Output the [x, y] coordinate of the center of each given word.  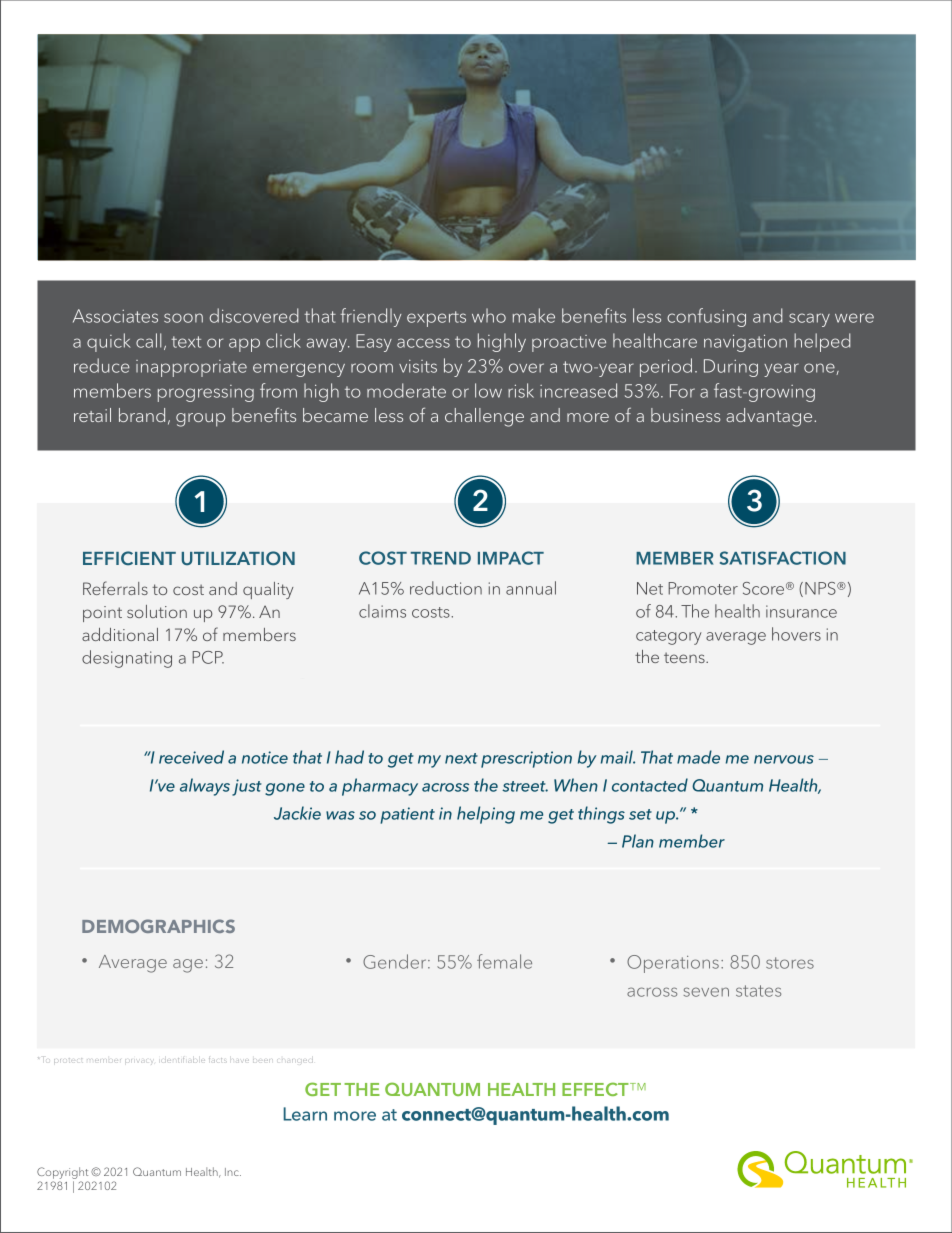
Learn [305, 1114]
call [148, 340]
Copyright [62, 1174]
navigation [745, 343]
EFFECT [596, 1089]
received [191, 757]
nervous [784, 759]
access [423, 343]
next [461, 758]
